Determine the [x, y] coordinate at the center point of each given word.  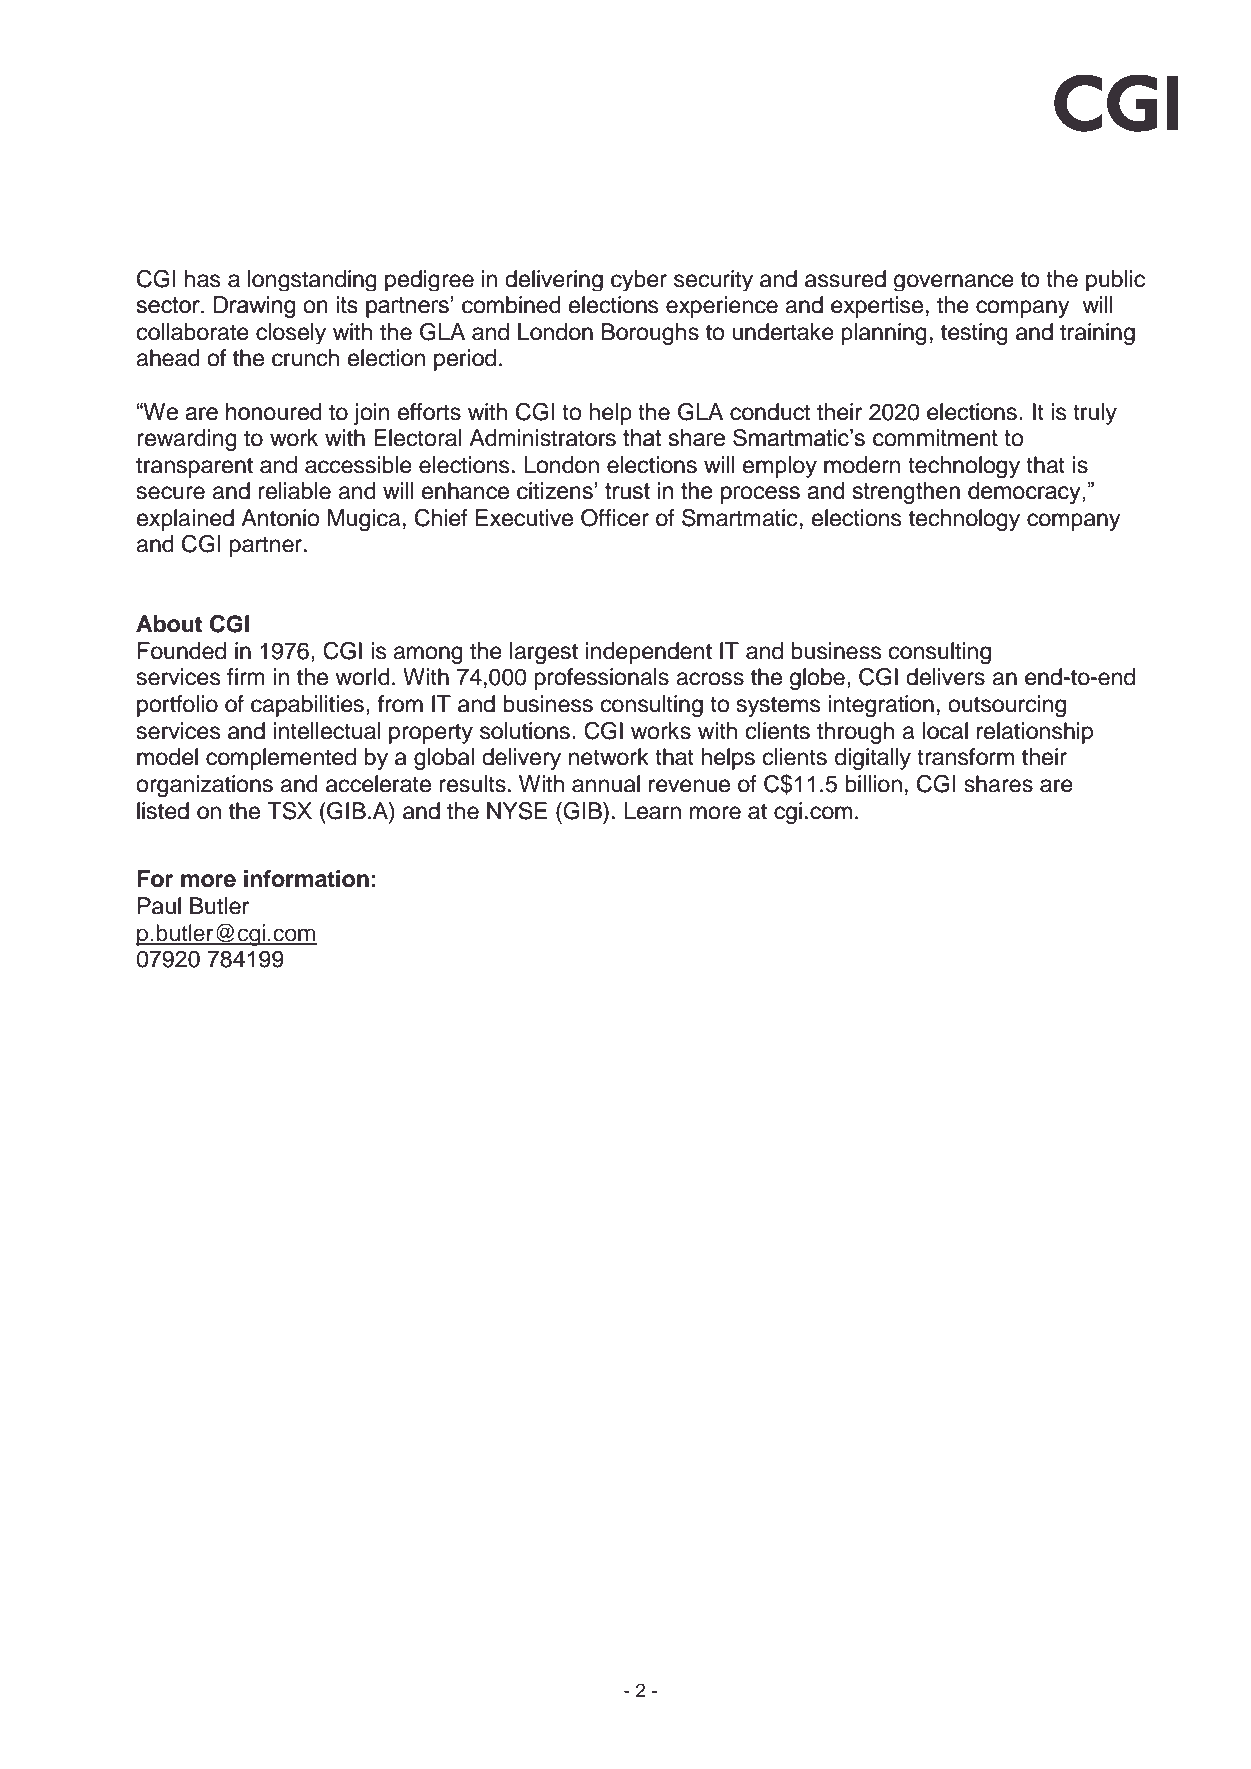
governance [954, 282]
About [169, 624]
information [306, 879]
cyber [639, 280]
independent [649, 653]
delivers [945, 677]
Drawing [254, 307]
